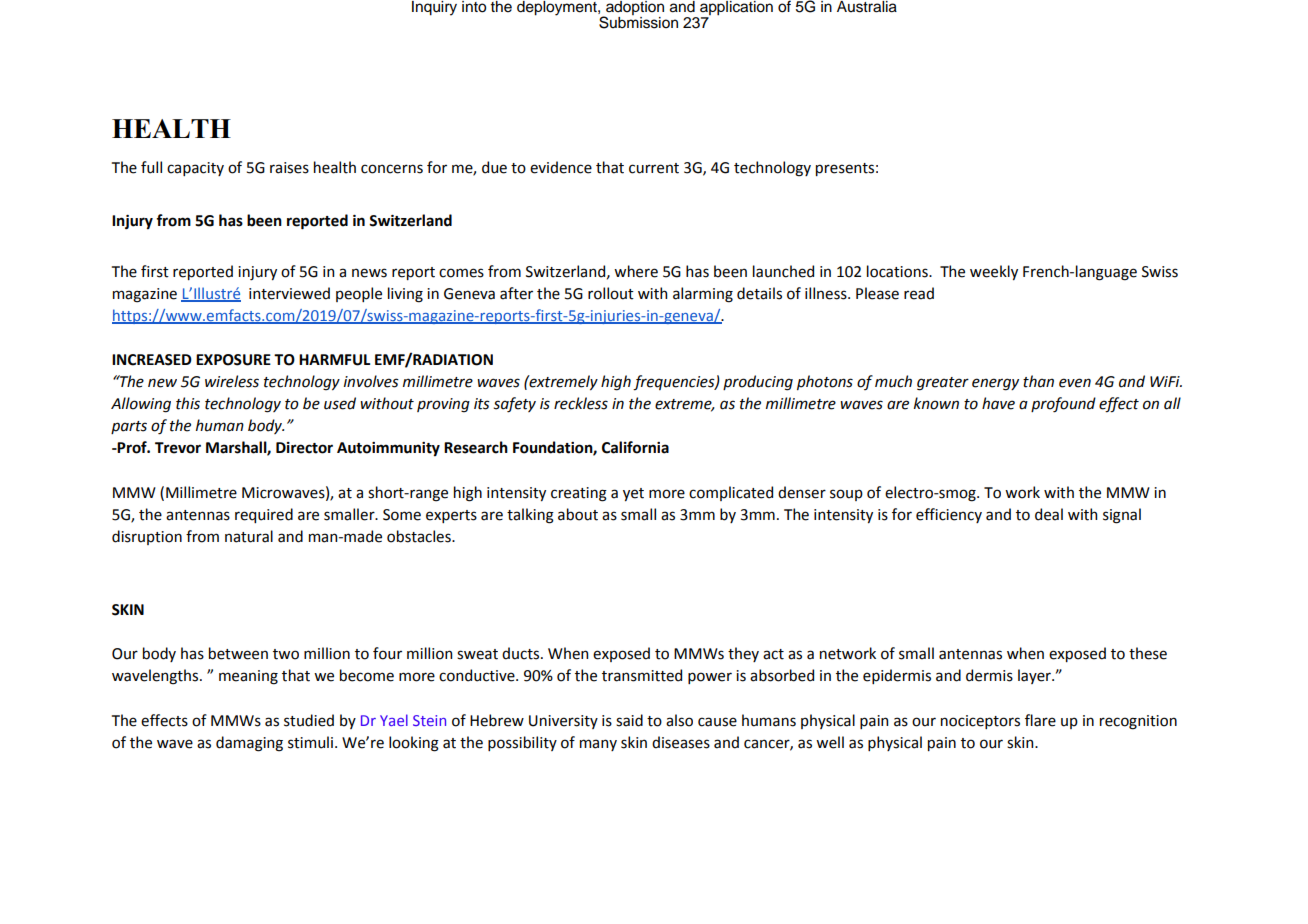 The width and height of the screenshot is (1308, 924). What do you see at coordinates (638, 21) in the screenshot?
I see `Submission` at bounding box center [638, 21].
